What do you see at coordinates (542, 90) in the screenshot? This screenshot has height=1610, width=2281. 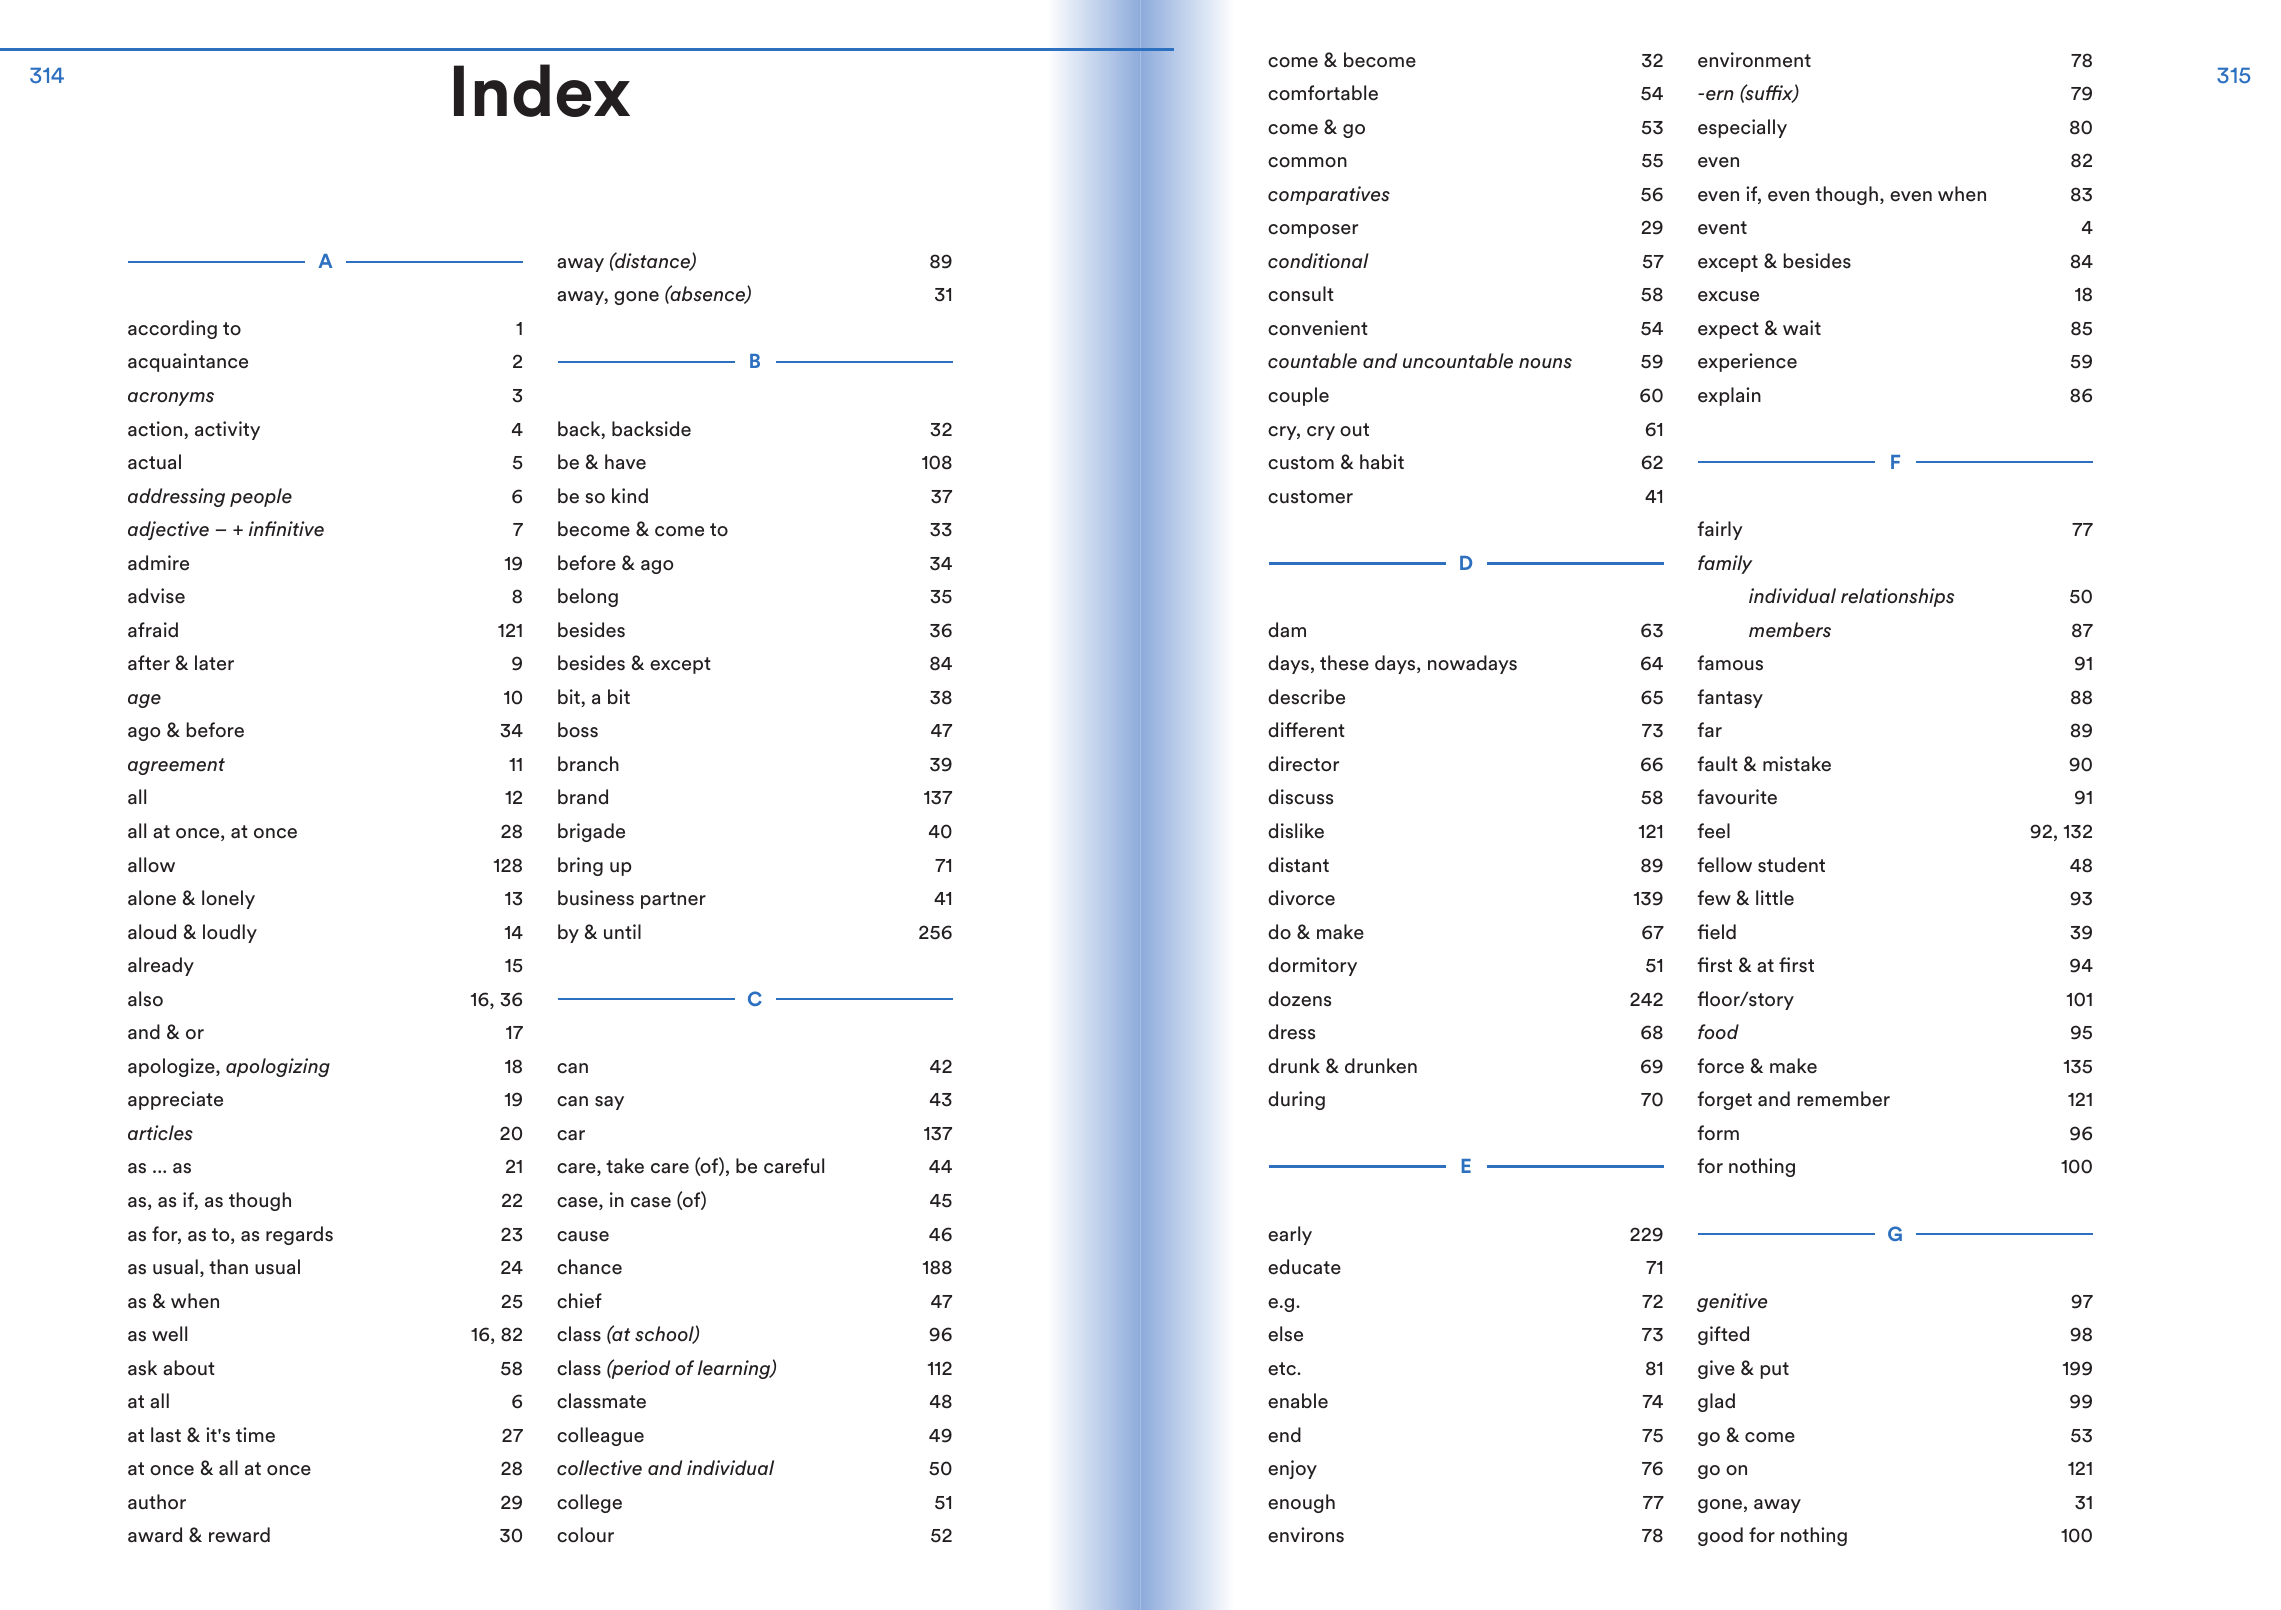 I see `Index` at bounding box center [542, 90].
